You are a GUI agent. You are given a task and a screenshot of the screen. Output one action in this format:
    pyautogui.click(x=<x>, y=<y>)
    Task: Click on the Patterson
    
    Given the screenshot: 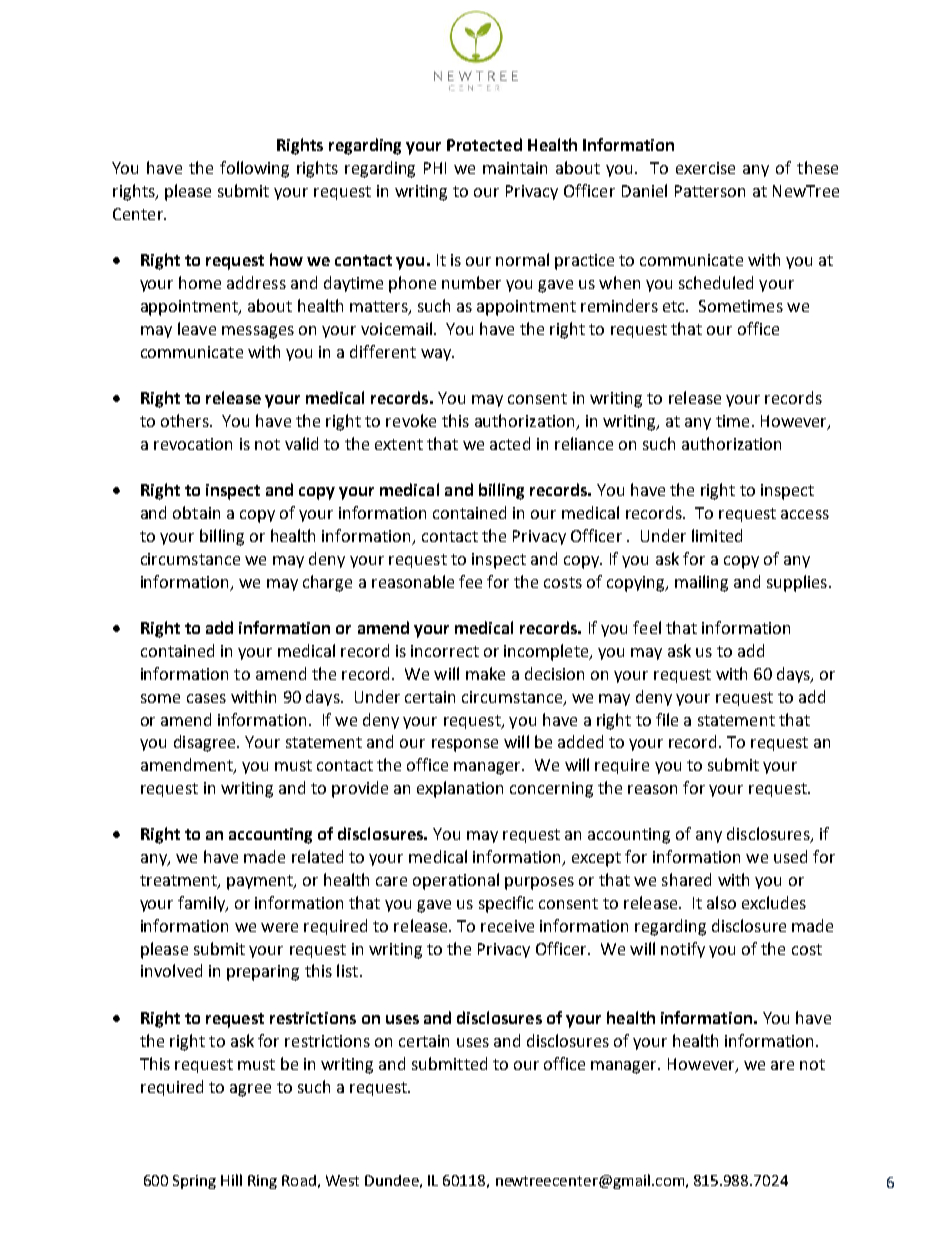 What is the action you would take?
    pyautogui.click(x=710, y=191)
